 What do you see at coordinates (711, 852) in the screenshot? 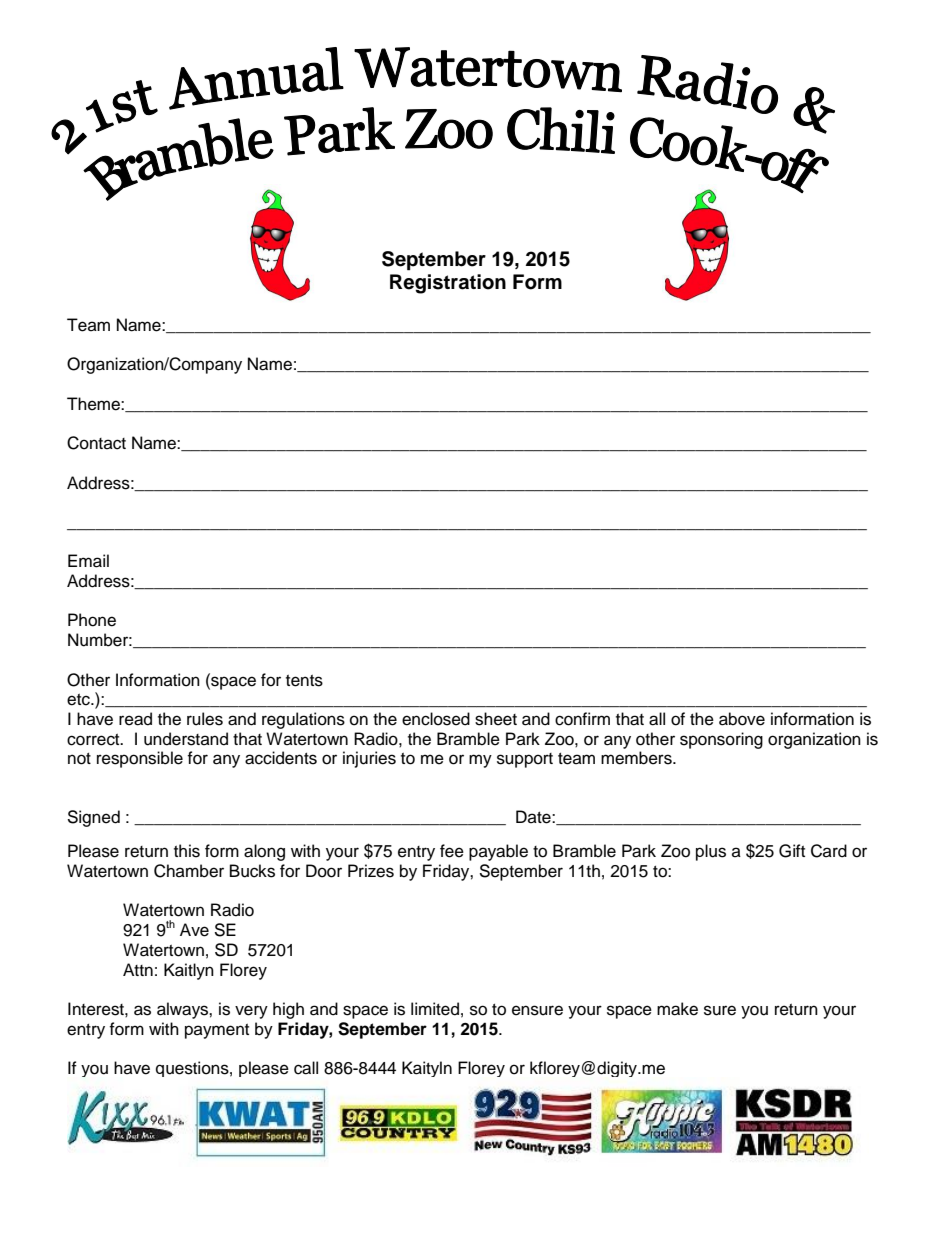
I see `plus` at bounding box center [711, 852].
